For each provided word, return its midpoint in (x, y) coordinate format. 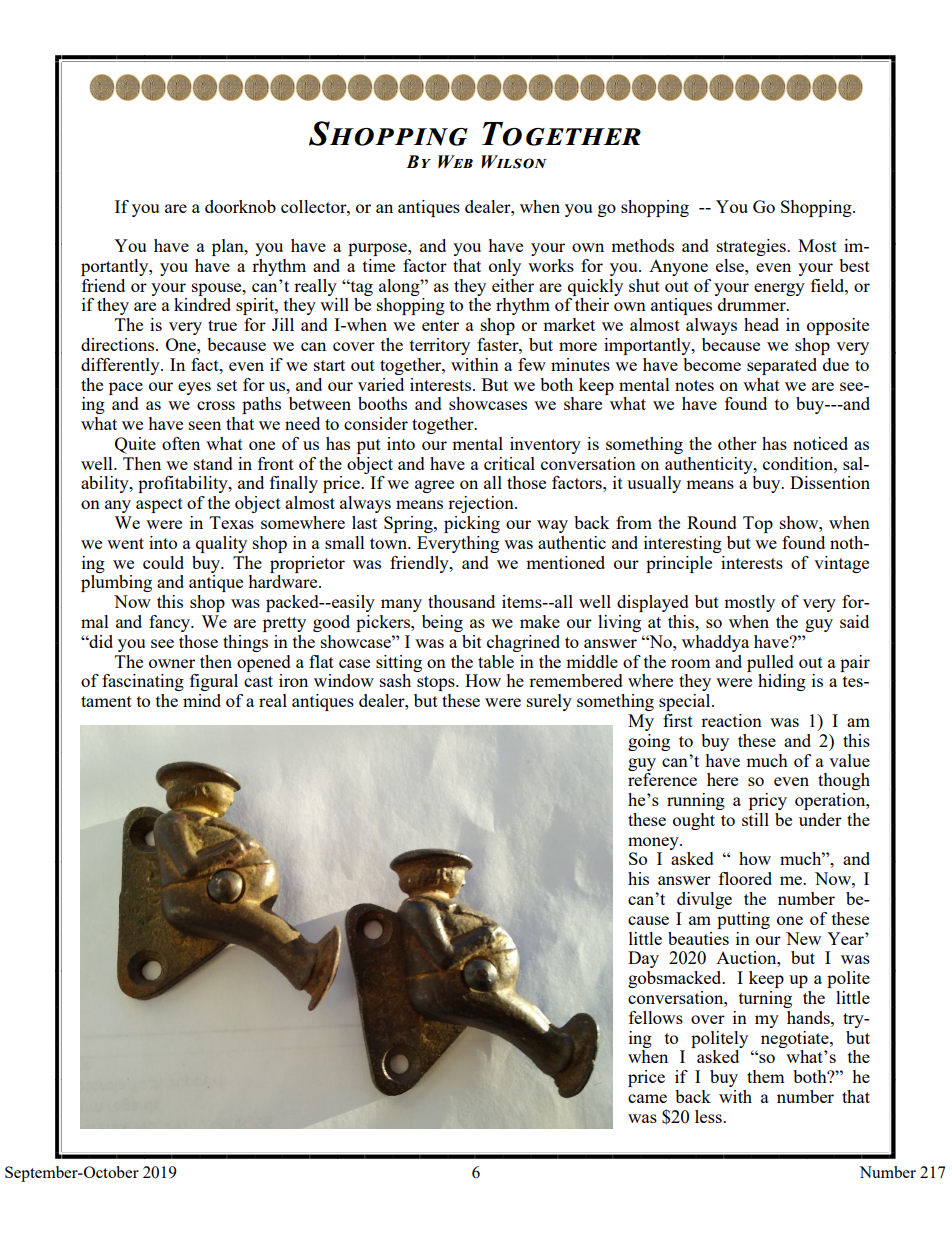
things (245, 643)
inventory (545, 445)
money (654, 843)
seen (205, 425)
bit (472, 641)
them (766, 1076)
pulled (770, 663)
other (737, 443)
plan (229, 247)
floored (745, 878)
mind (202, 700)
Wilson (514, 162)
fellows (656, 1017)
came (647, 1098)
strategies (752, 247)
